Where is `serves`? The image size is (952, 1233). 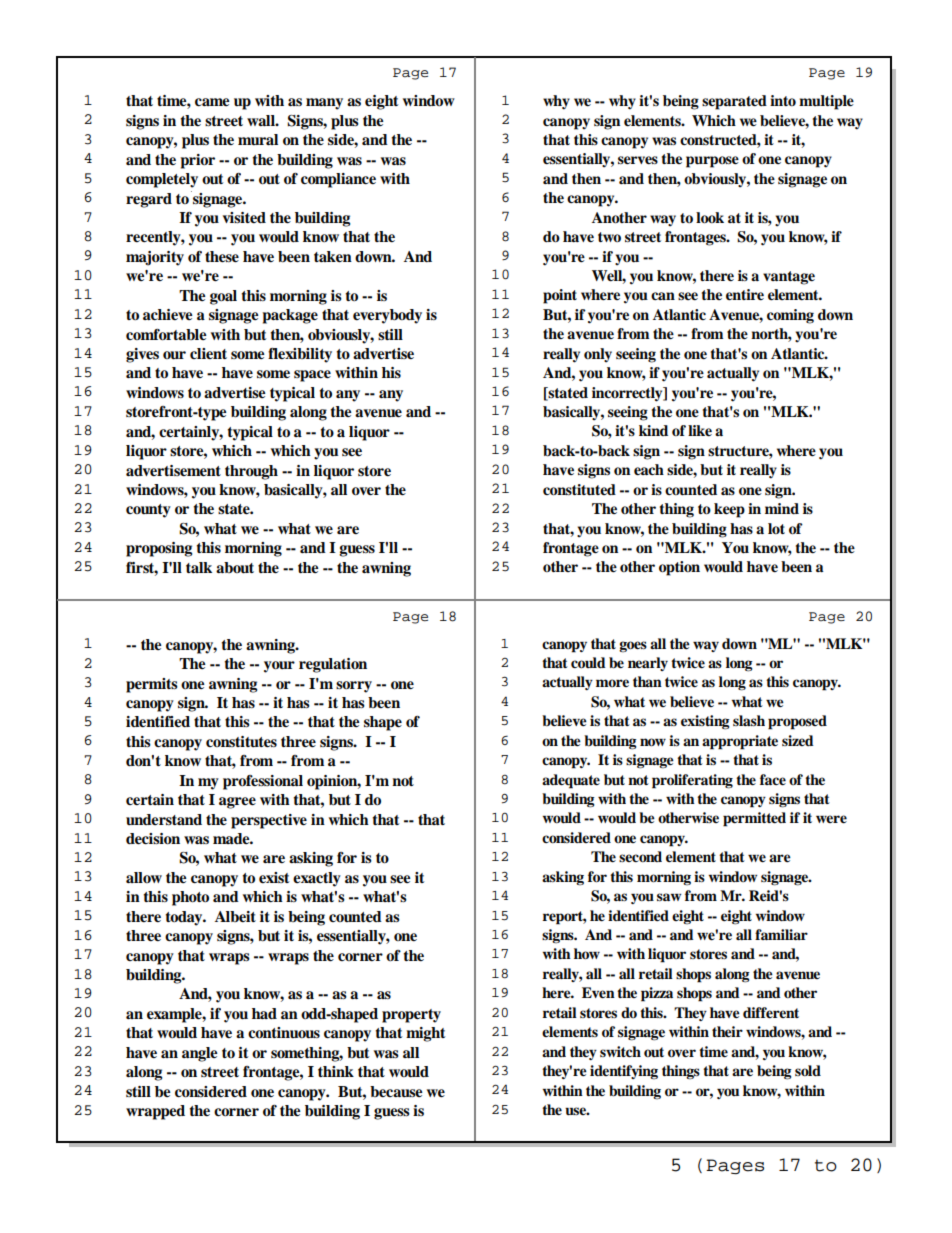 serves is located at coordinates (638, 160).
